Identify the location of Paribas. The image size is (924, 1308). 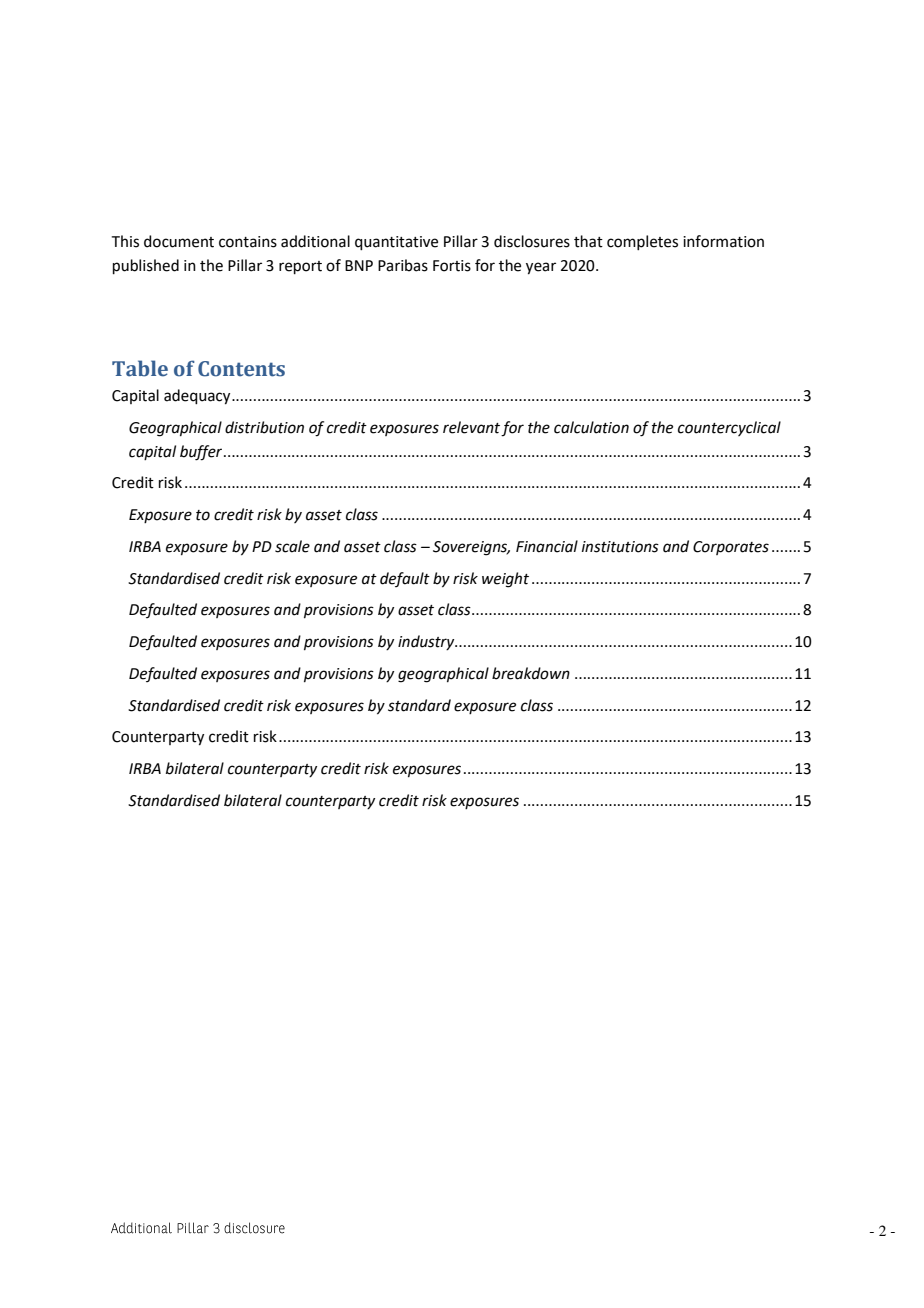
(403, 265).
